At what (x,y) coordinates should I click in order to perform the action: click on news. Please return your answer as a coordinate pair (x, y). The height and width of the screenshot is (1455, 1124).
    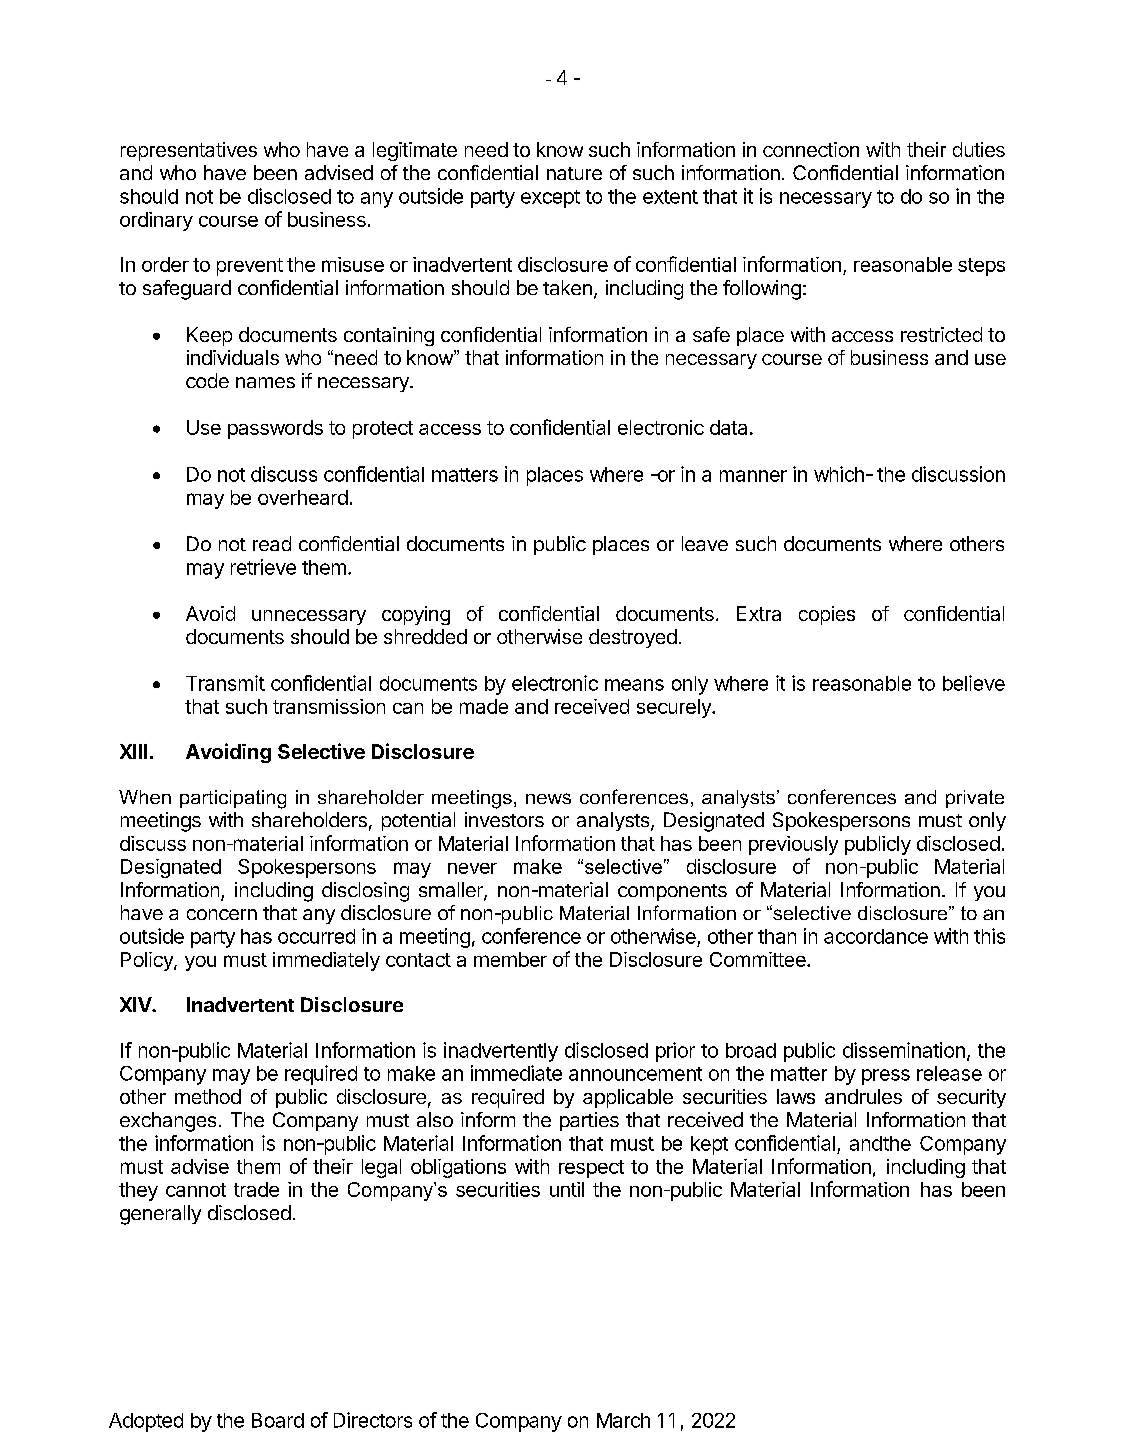
    Looking at the image, I should click on (548, 798).
